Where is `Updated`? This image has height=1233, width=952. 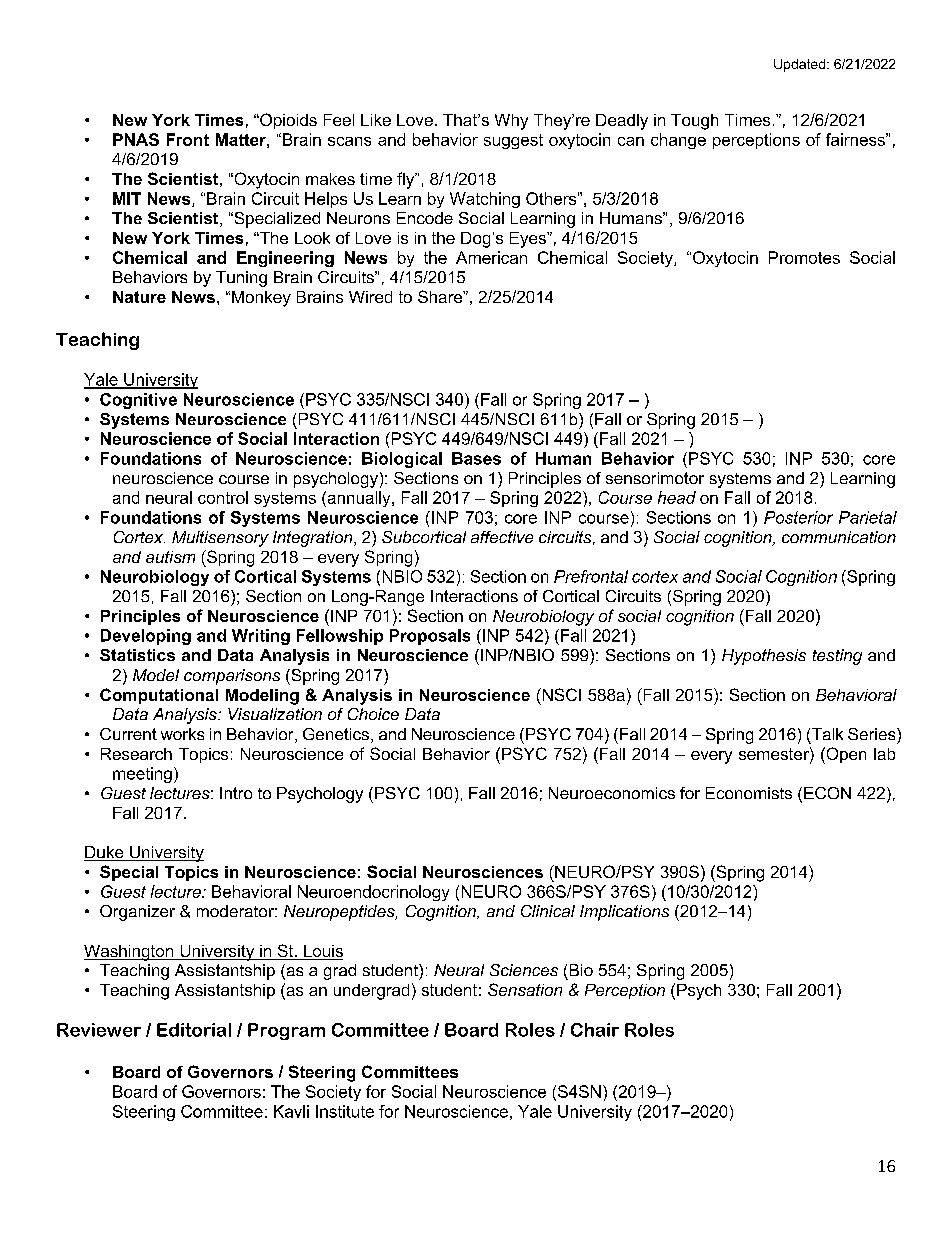 Updated is located at coordinates (799, 65).
